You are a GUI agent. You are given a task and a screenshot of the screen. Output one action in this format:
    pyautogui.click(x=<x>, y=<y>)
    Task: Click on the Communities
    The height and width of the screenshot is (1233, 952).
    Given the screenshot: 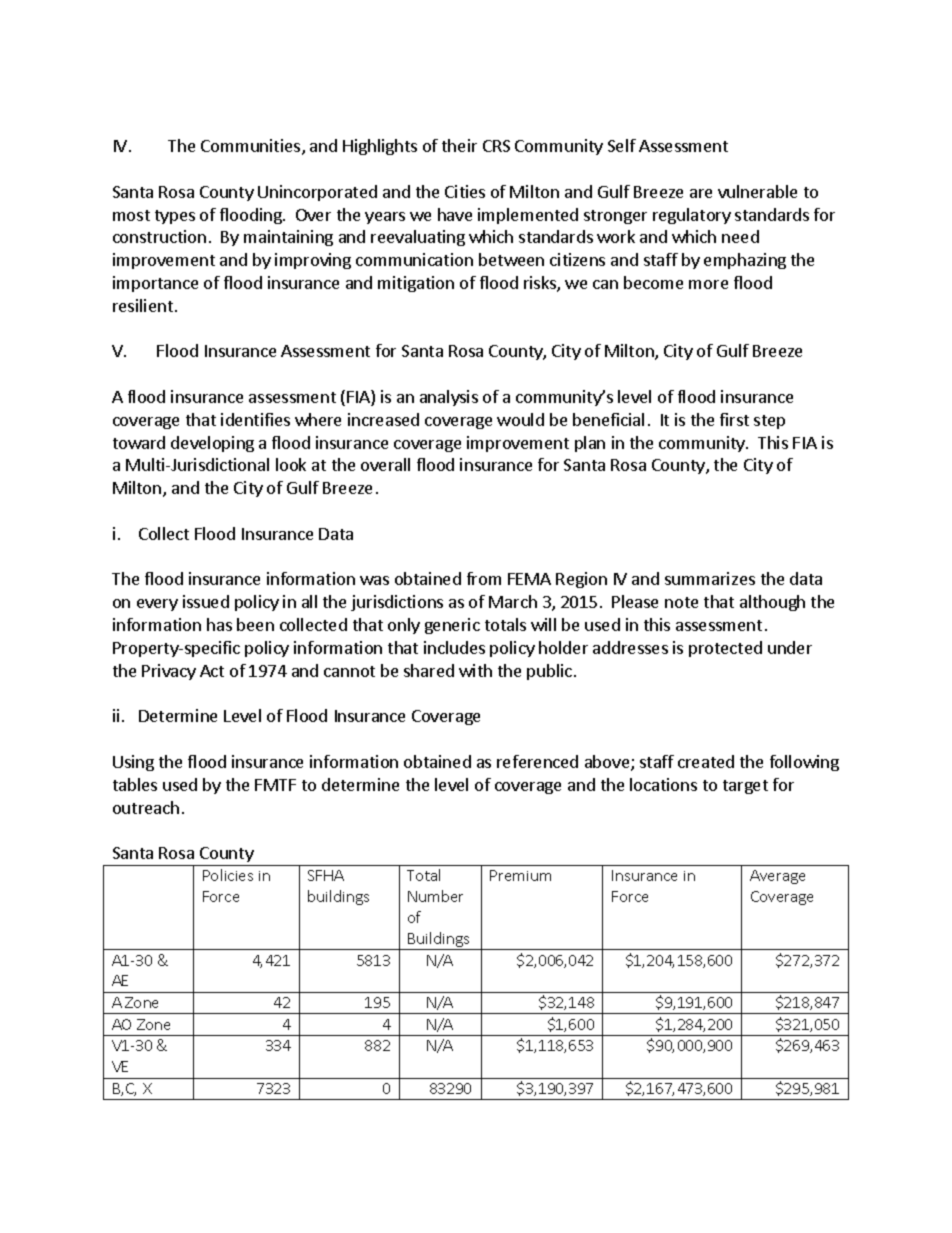 What is the action you would take?
    pyautogui.click(x=252, y=147)
